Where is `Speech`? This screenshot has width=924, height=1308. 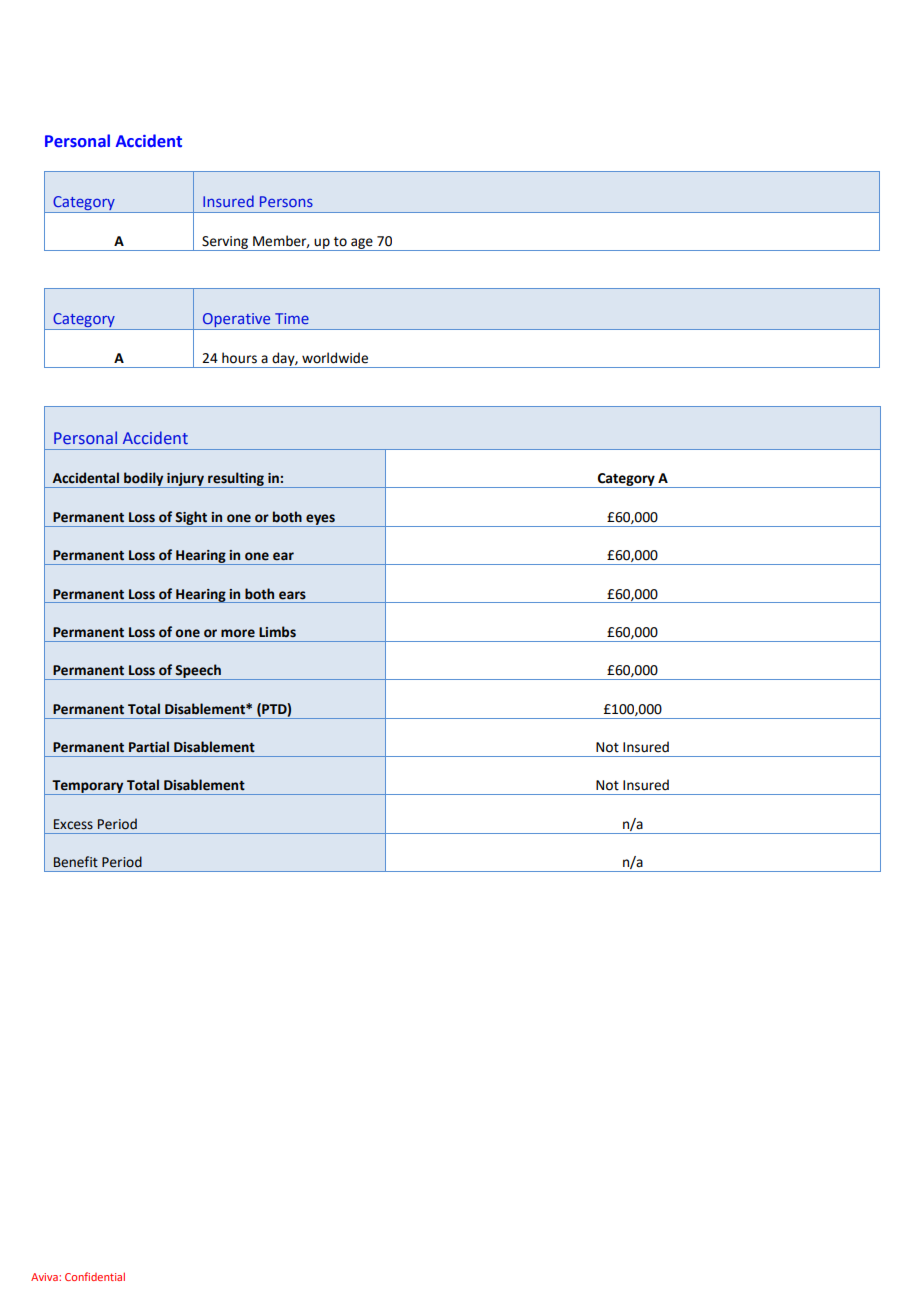 Speech is located at coordinates (198, 672).
